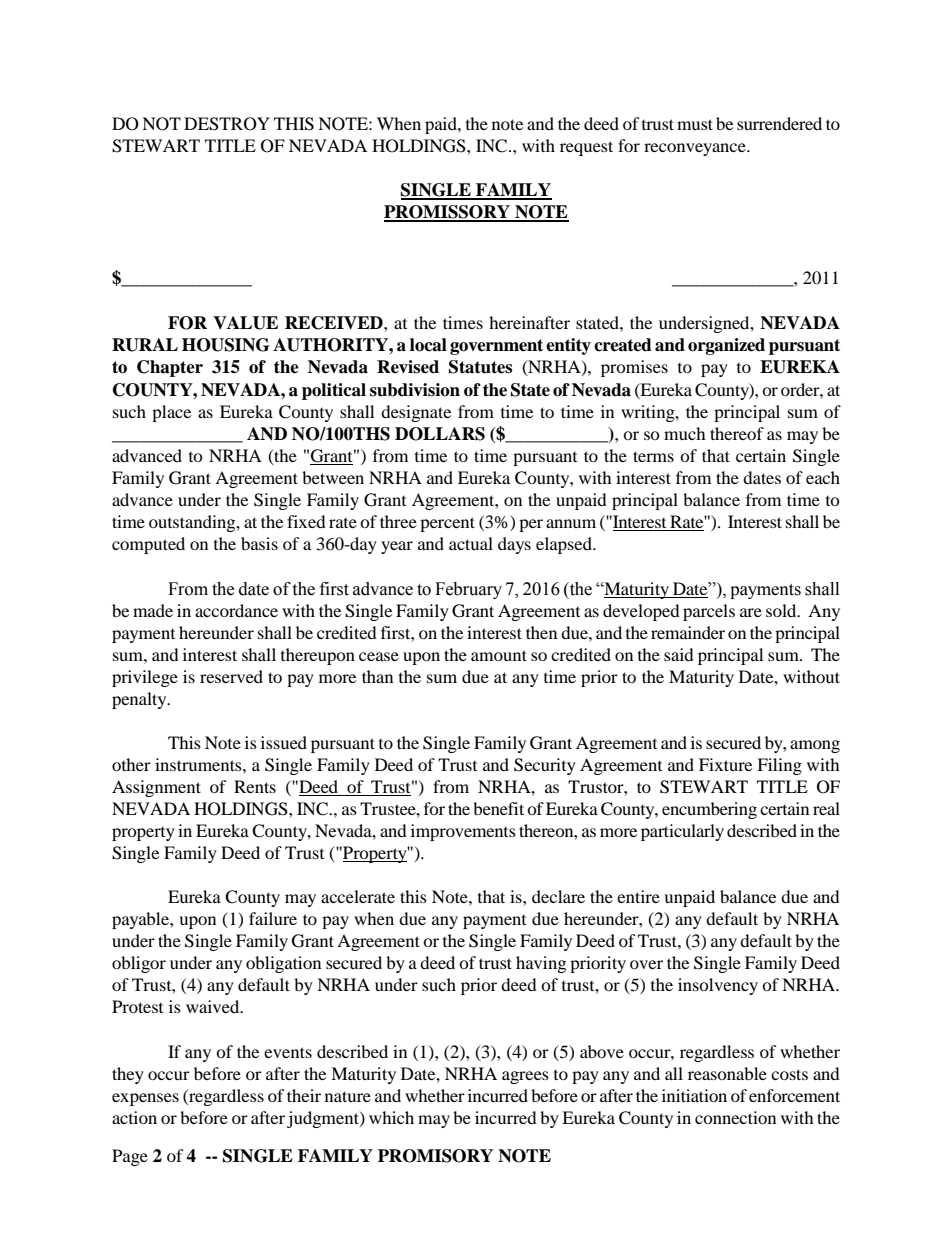 Image resolution: width=952 pixels, height=1233 pixels. I want to click on place, so click(171, 413).
